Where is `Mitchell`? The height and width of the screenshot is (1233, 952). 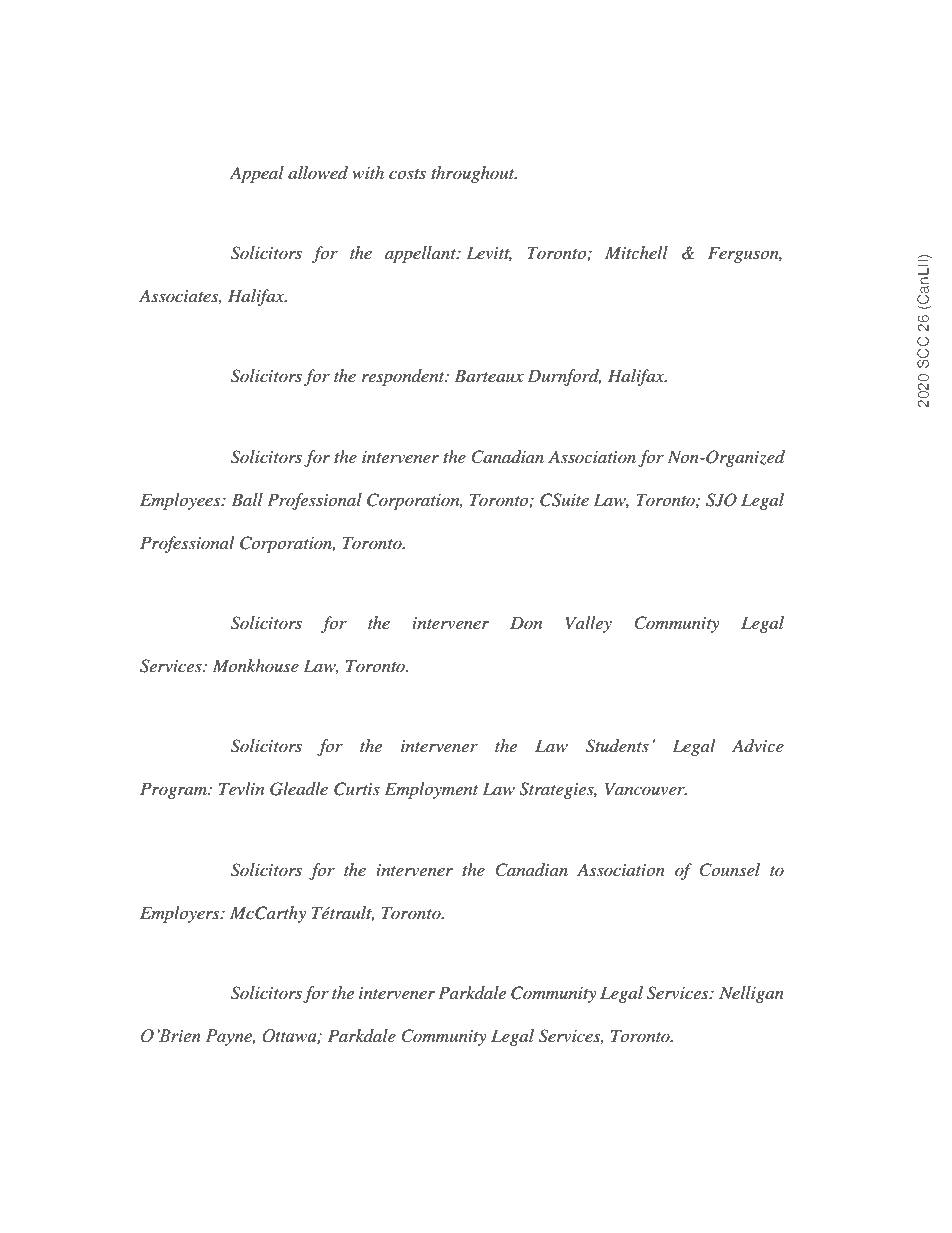 Mitchell is located at coordinates (636, 252).
